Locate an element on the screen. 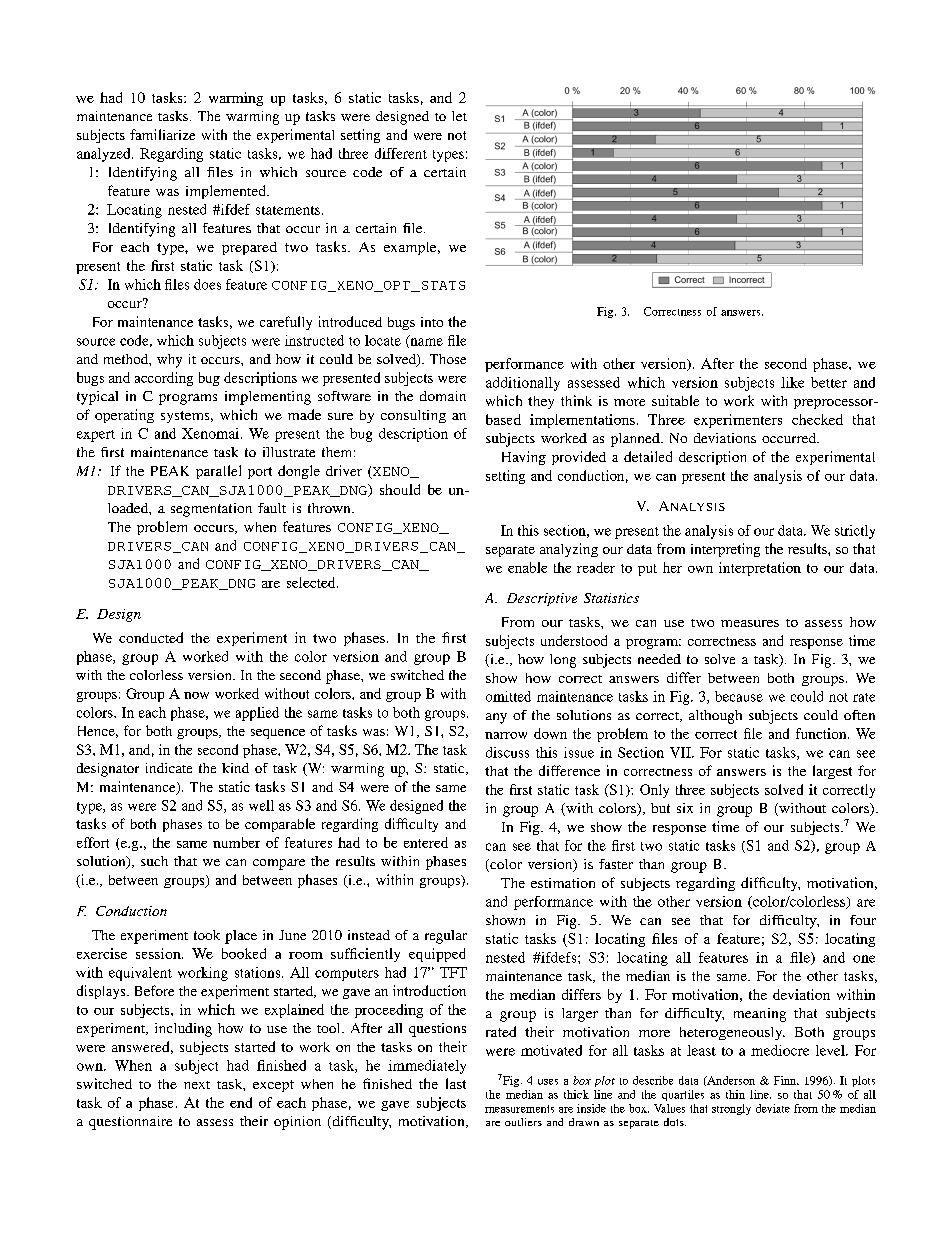 The width and height of the screenshot is (952, 1233). familiarize is located at coordinates (162, 134).
